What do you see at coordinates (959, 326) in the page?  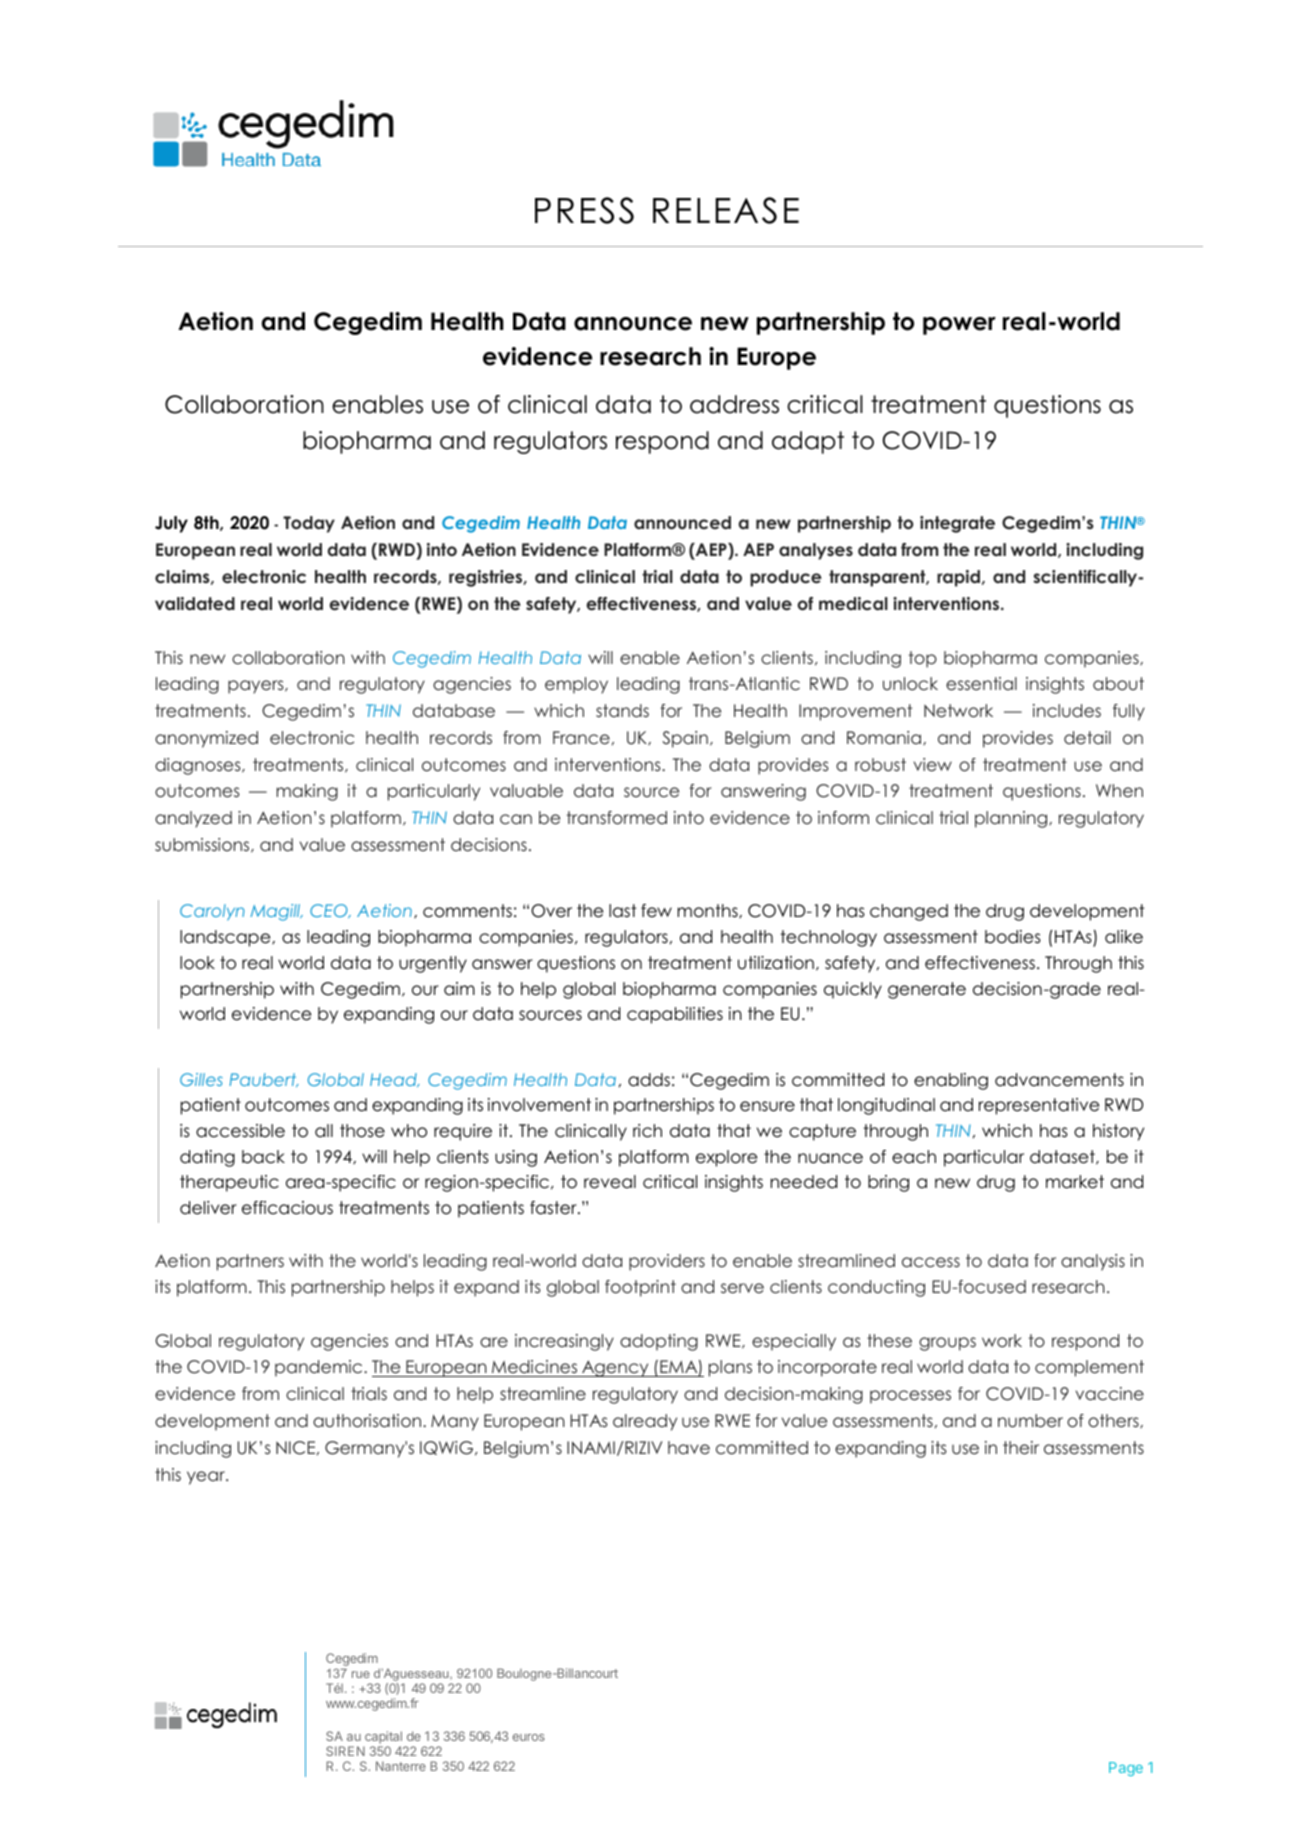 I see `power` at bounding box center [959, 326].
